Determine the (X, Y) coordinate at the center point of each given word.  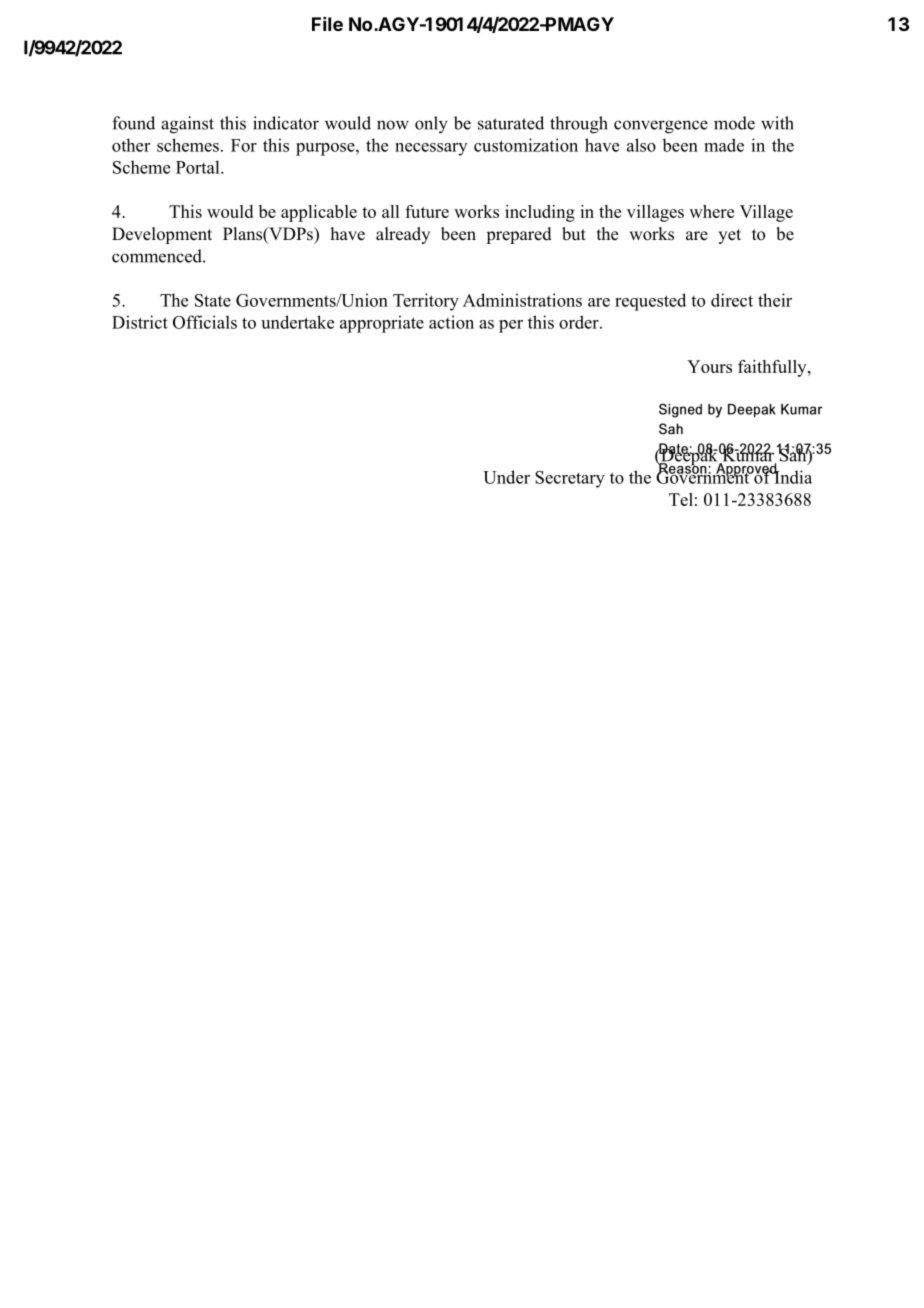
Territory (426, 302)
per (511, 326)
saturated (511, 123)
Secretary (570, 479)
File (327, 24)
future (427, 211)
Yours (709, 366)
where (711, 211)
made (724, 145)
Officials (205, 322)
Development (162, 235)
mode (734, 123)
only (431, 125)
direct (732, 300)
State (213, 300)
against (187, 125)
